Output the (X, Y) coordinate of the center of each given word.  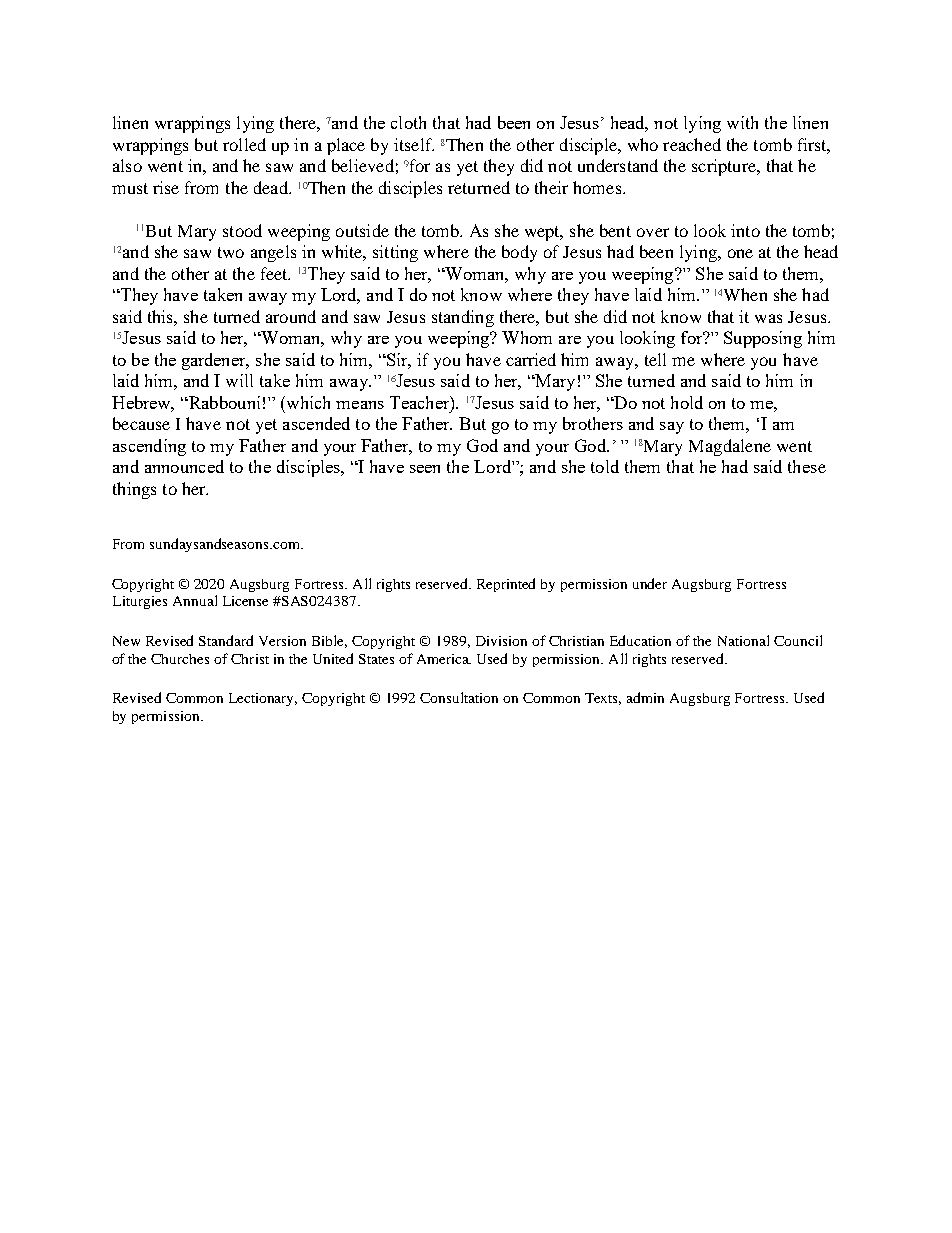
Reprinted (506, 585)
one (740, 253)
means (360, 405)
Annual (195, 600)
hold (687, 402)
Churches (180, 659)
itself (414, 144)
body (519, 253)
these (807, 466)
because (141, 423)
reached (692, 144)
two (231, 252)
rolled (244, 144)
